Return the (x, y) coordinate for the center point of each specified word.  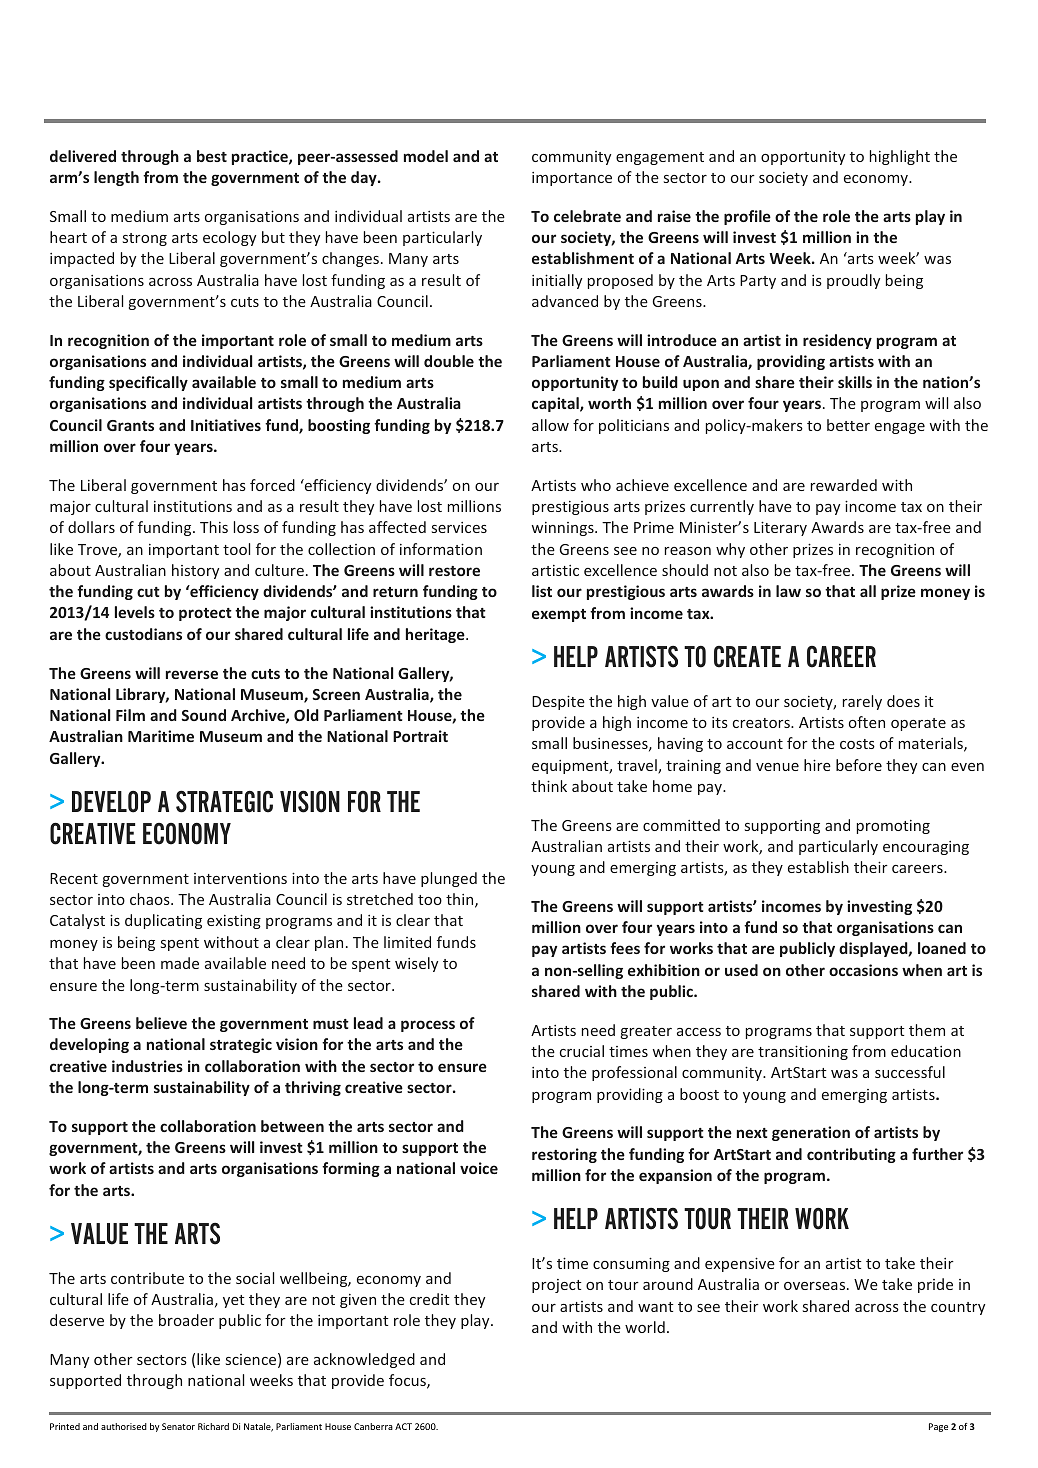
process (428, 1026)
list (542, 591)
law (788, 591)
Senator (178, 1426)
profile (747, 217)
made (180, 963)
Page (938, 1427)
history (195, 571)
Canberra (373, 1426)
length (116, 178)
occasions (863, 970)
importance (572, 179)
